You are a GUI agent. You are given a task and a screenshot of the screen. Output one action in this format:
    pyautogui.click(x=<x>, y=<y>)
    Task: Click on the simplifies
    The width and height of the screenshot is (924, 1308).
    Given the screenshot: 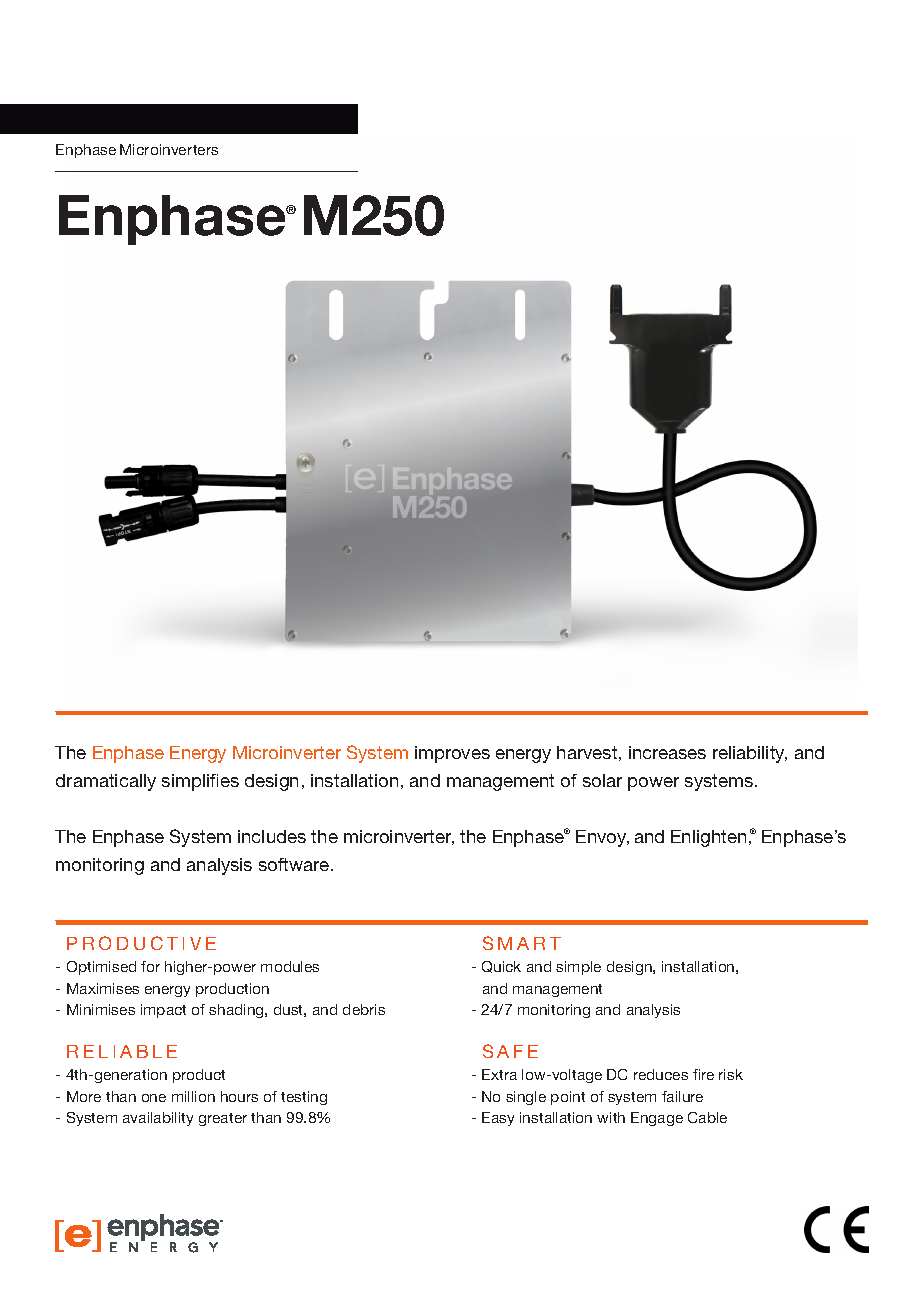 What is the action you would take?
    pyautogui.click(x=200, y=782)
